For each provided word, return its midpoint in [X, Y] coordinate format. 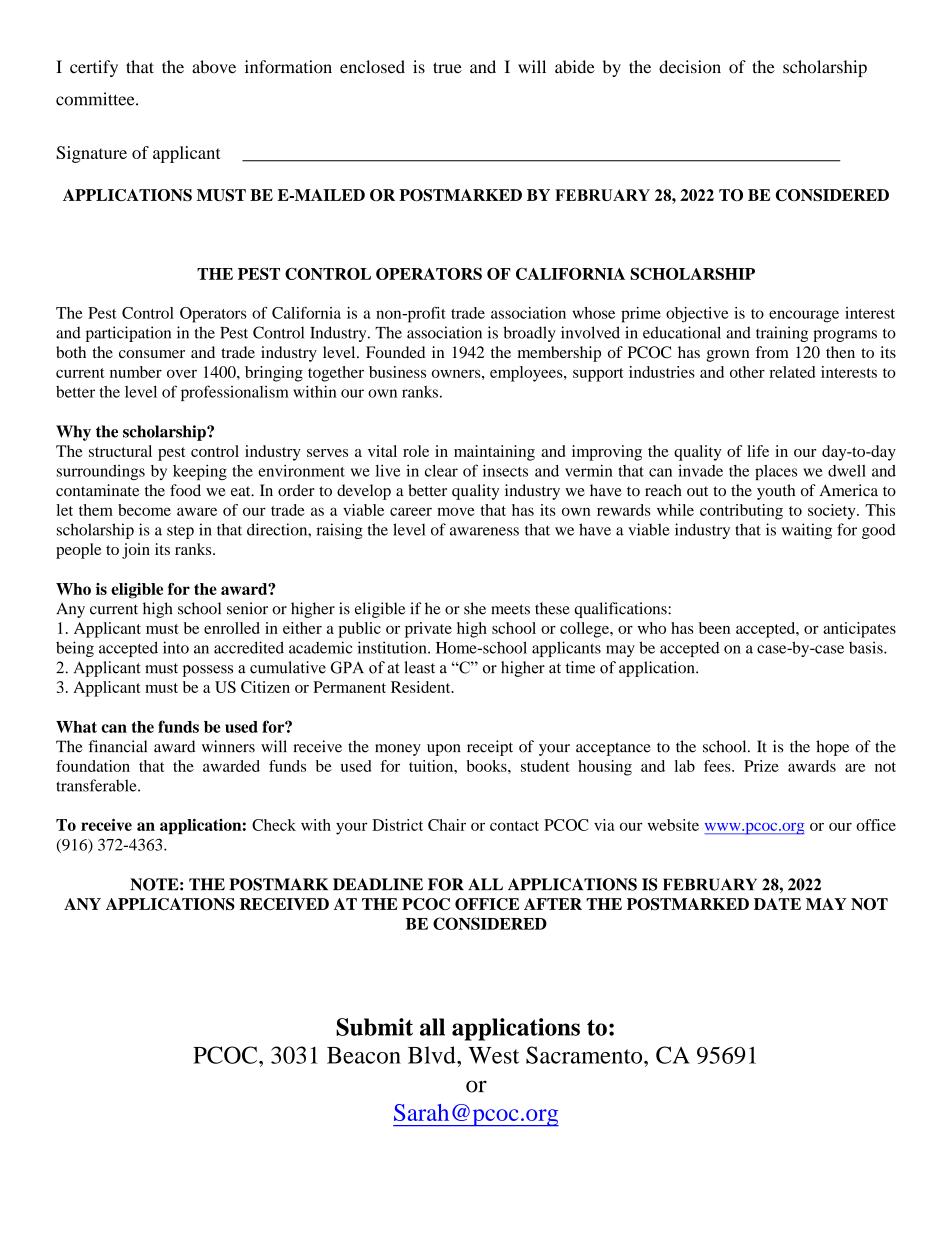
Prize [761, 766]
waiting [807, 531]
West [493, 1055]
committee [96, 99]
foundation [93, 766]
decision [690, 67]
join [136, 551]
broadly [529, 334]
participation [128, 334]
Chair [447, 825]
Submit [374, 1027]
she [475, 608]
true [447, 68]
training [782, 334]
